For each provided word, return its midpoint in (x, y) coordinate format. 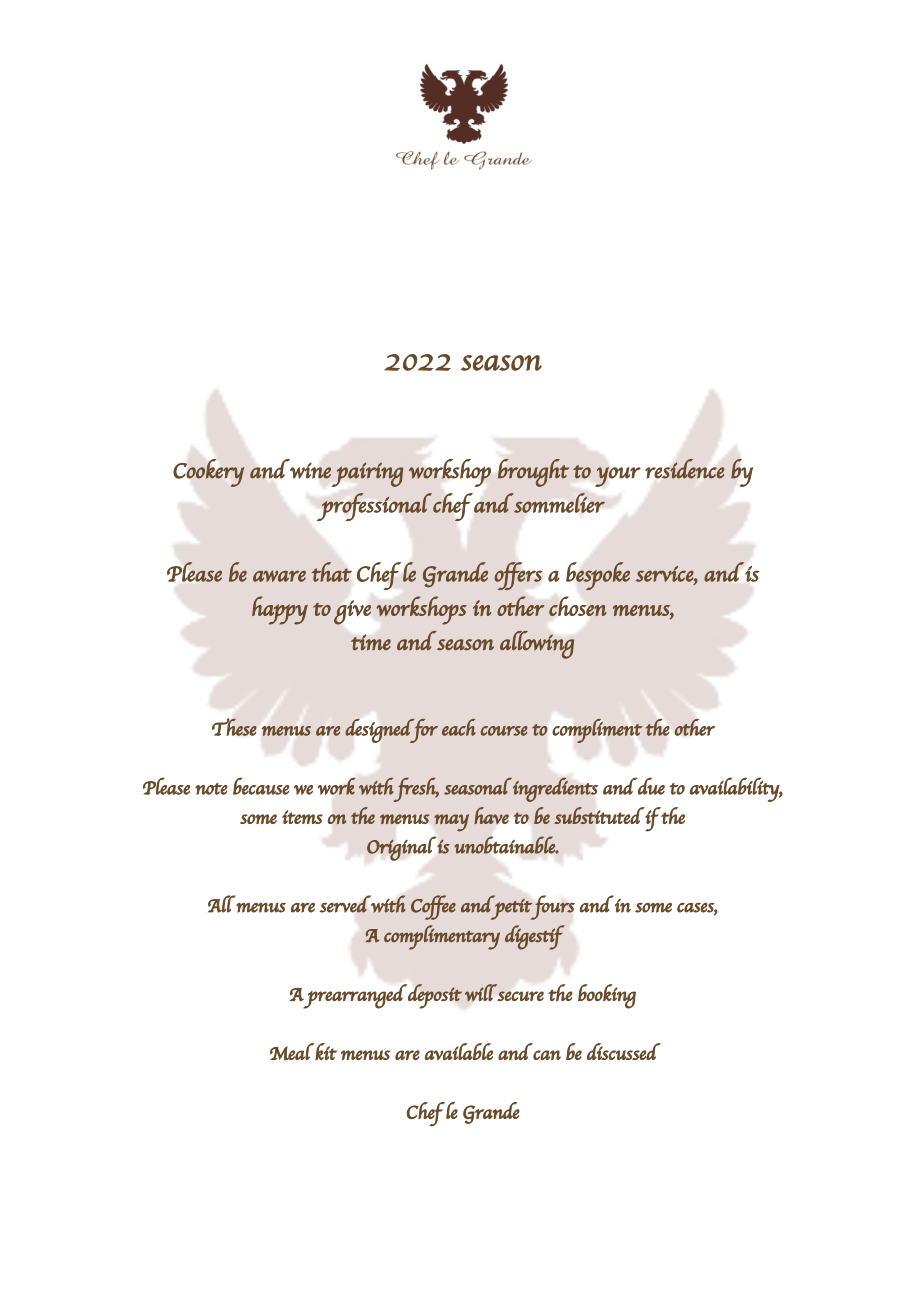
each (459, 727)
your (618, 477)
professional (374, 507)
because (261, 786)
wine (310, 470)
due (651, 786)
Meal (292, 1051)
